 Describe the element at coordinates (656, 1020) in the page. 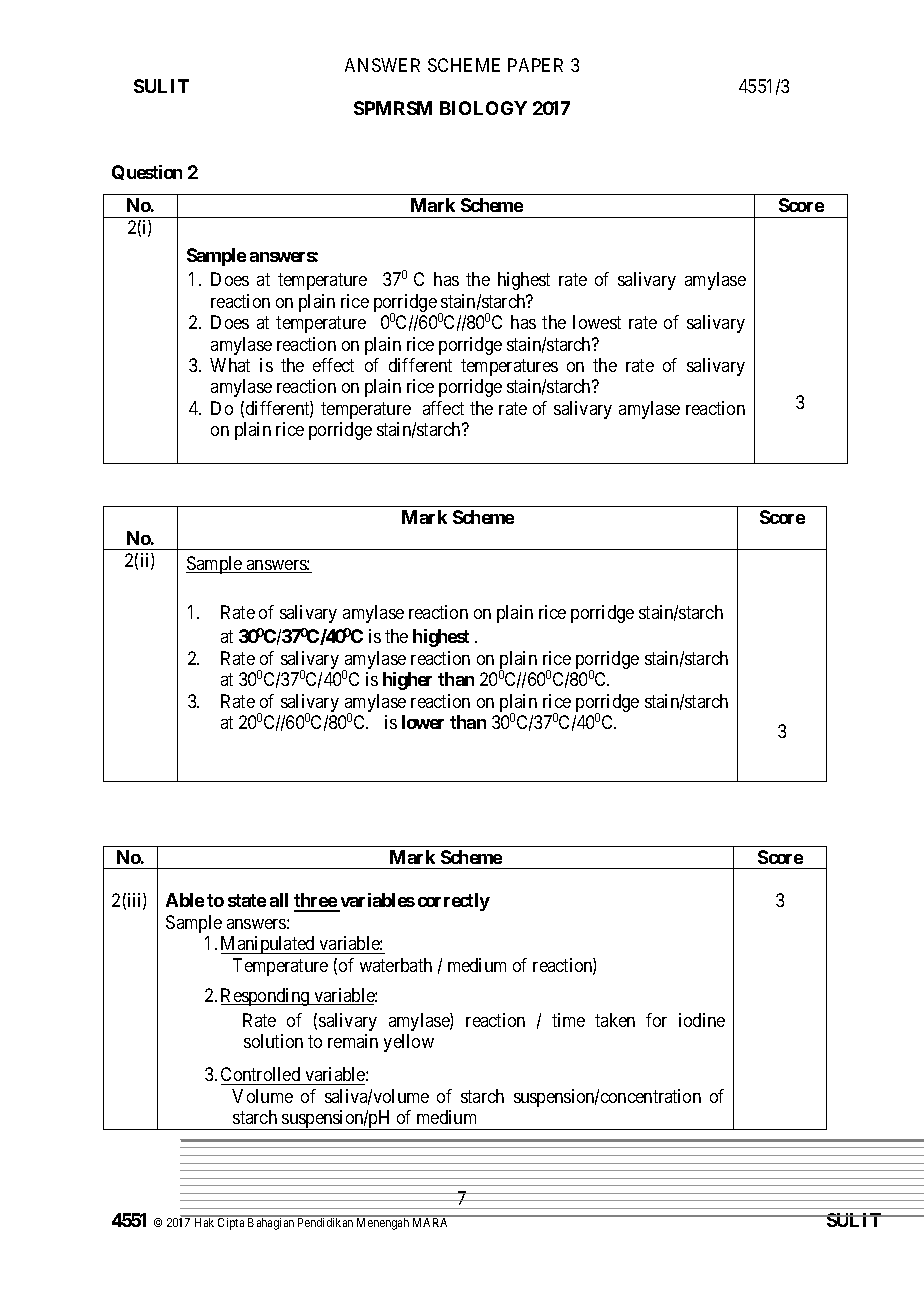

I see `for` at that location.
